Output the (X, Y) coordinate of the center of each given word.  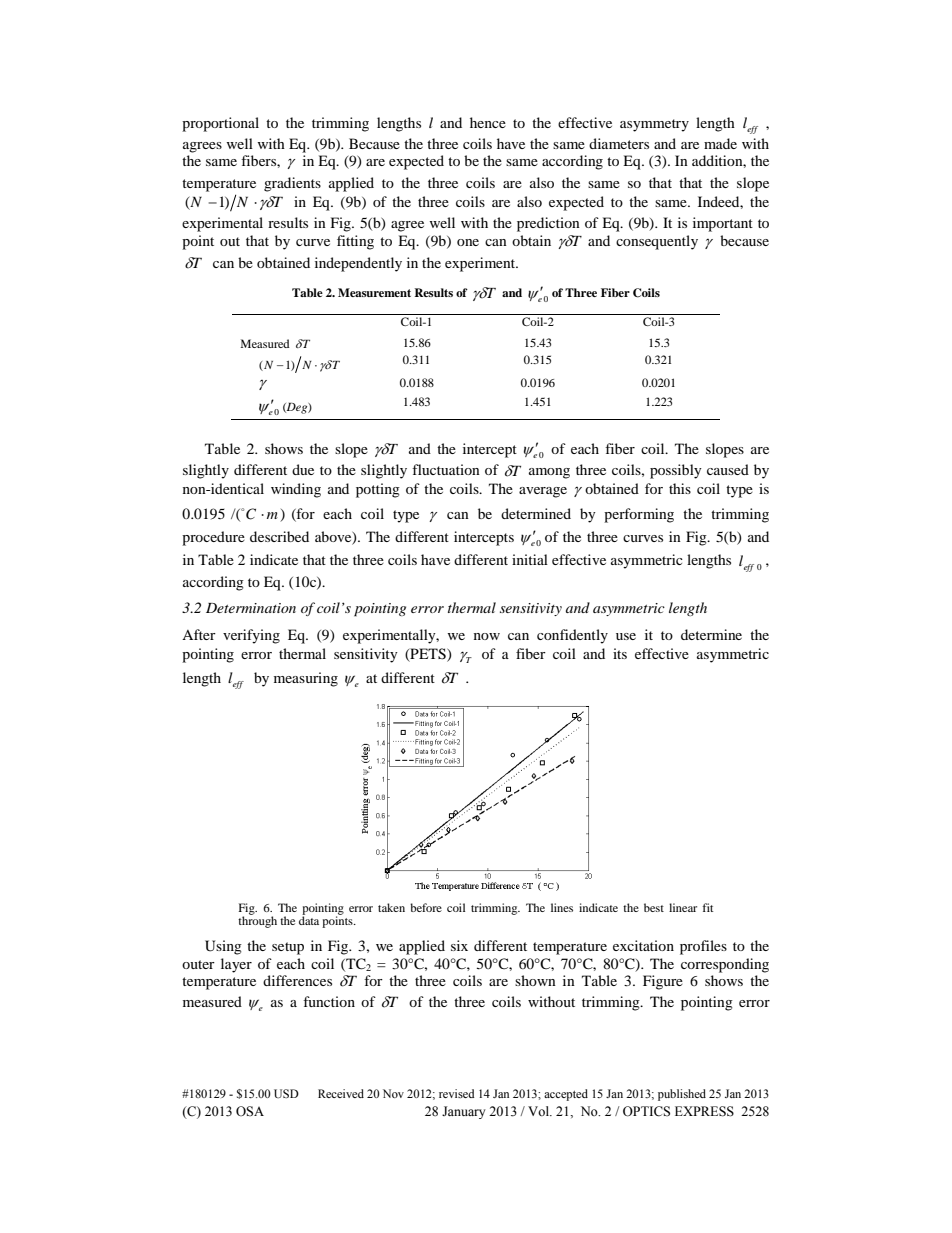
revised (457, 1093)
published (682, 1095)
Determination (251, 608)
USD (286, 1093)
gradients (292, 184)
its (620, 653)
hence (488, 122)
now (487, 636)
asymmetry (654, 125)
